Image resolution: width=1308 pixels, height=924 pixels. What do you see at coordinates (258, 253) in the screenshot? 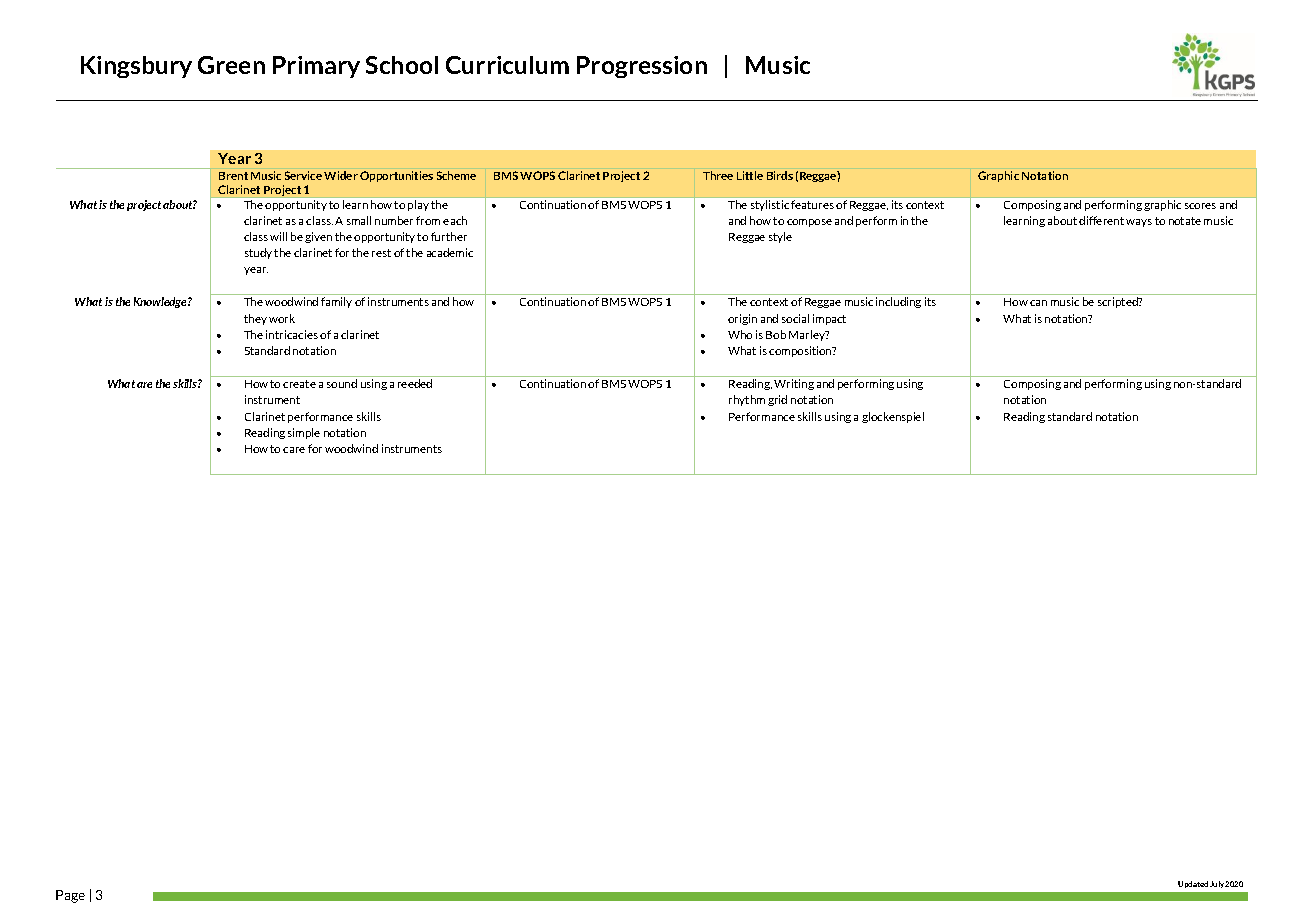
I see `study` at bounding box center [258, 253].
